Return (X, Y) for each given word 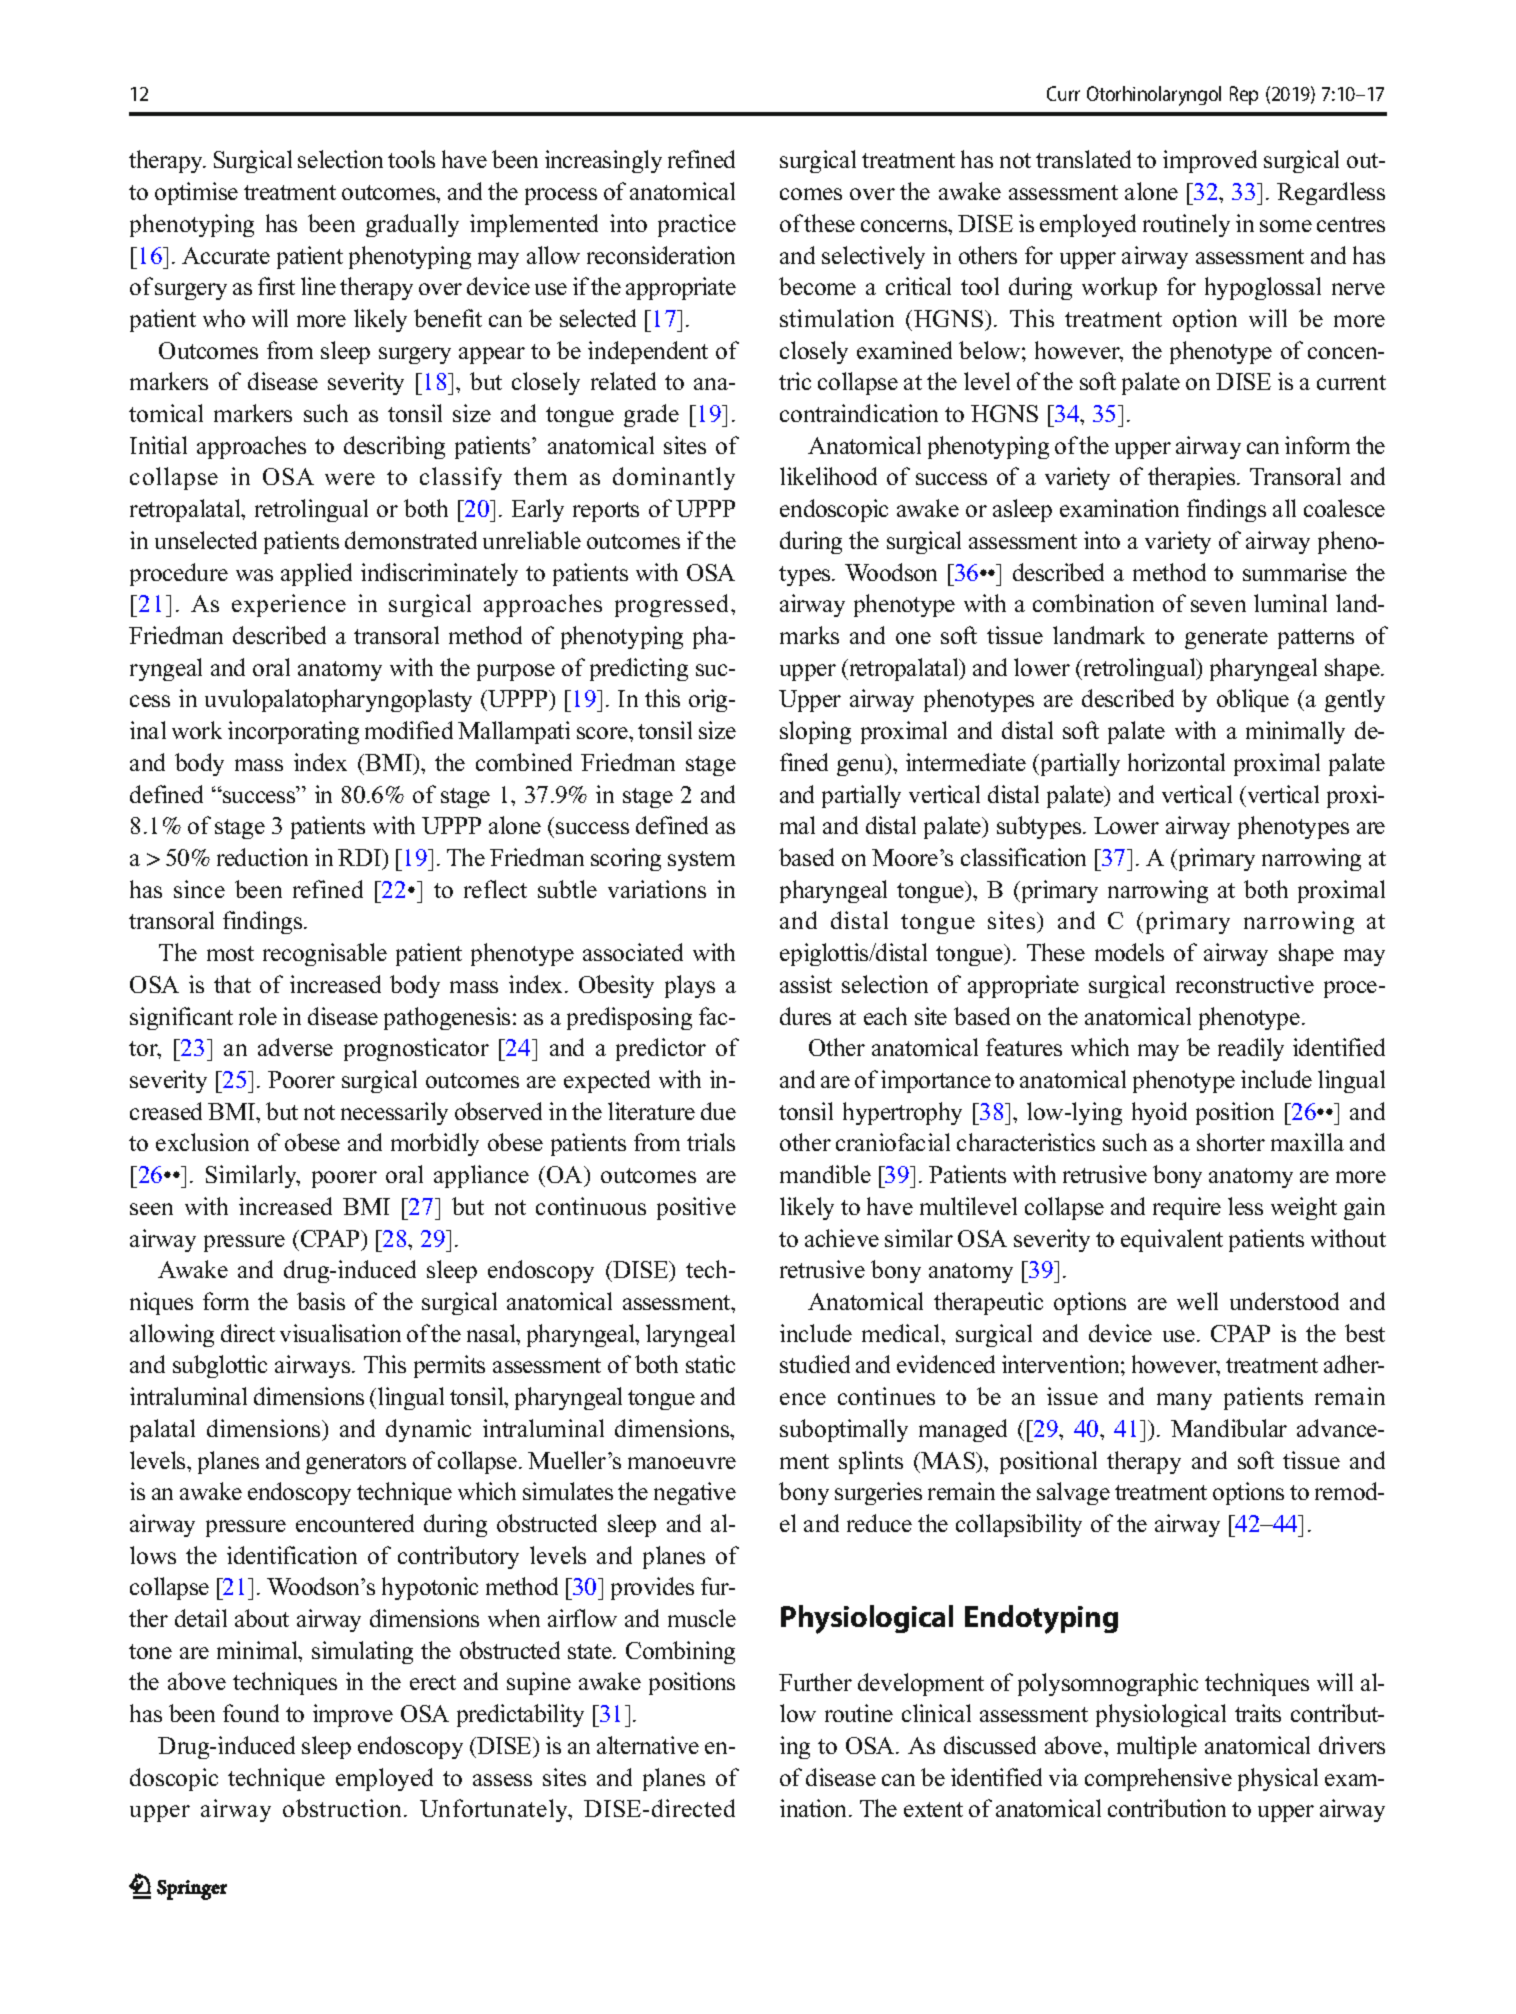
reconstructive (1245, 984)
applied (316, 574)
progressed (673, 605)
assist (806, 984)
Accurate (226, 255)
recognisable (325, 954)
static (710, 1364)
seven (1218, 606)
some (1286, 226)
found (251, 1713)
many (1184, 1401)
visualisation (340, 1333)
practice (697, 225)
